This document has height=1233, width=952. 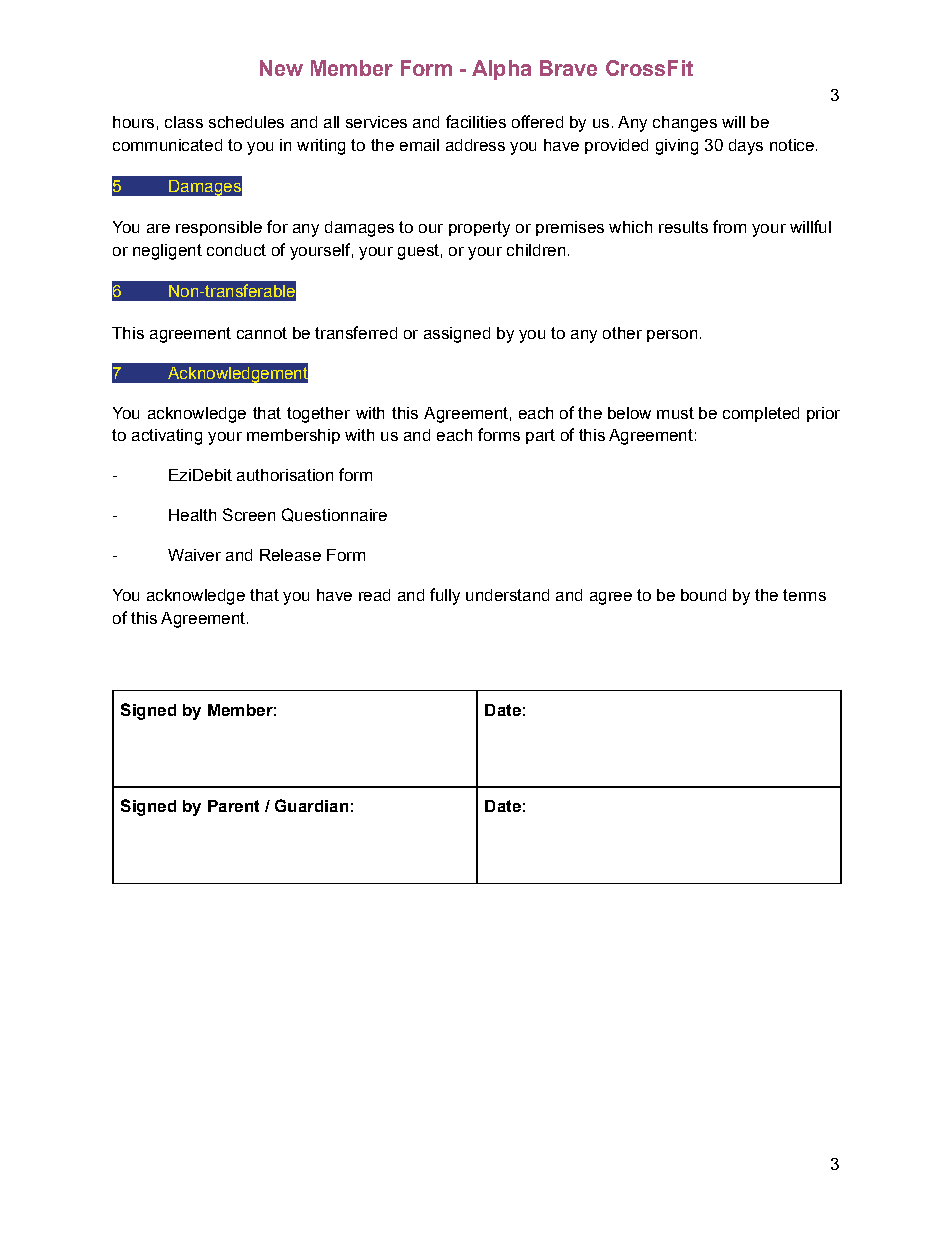 I want to click on fully, so click(x=445, y=596).
